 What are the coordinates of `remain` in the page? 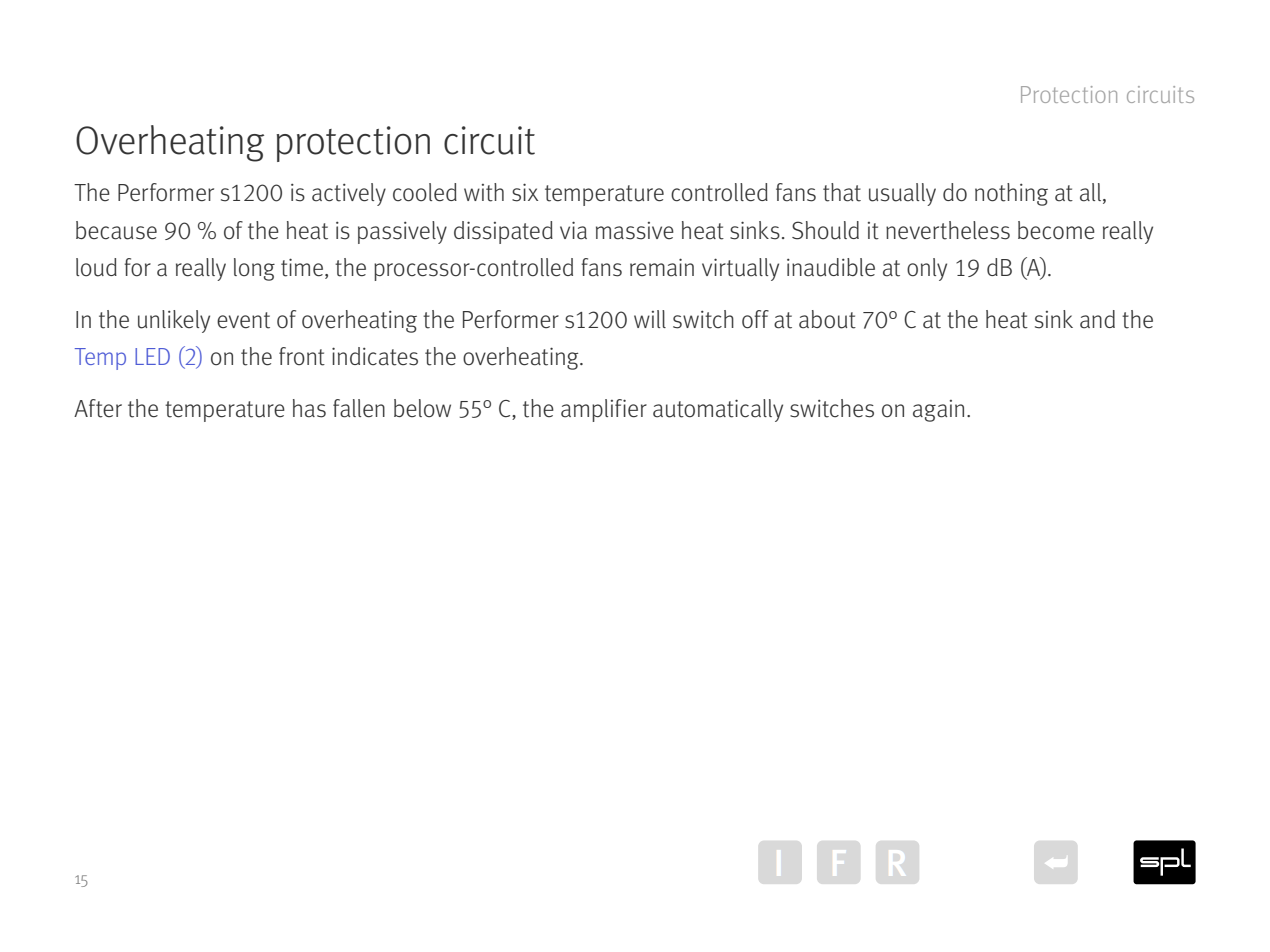 It's located at (662, 267).
